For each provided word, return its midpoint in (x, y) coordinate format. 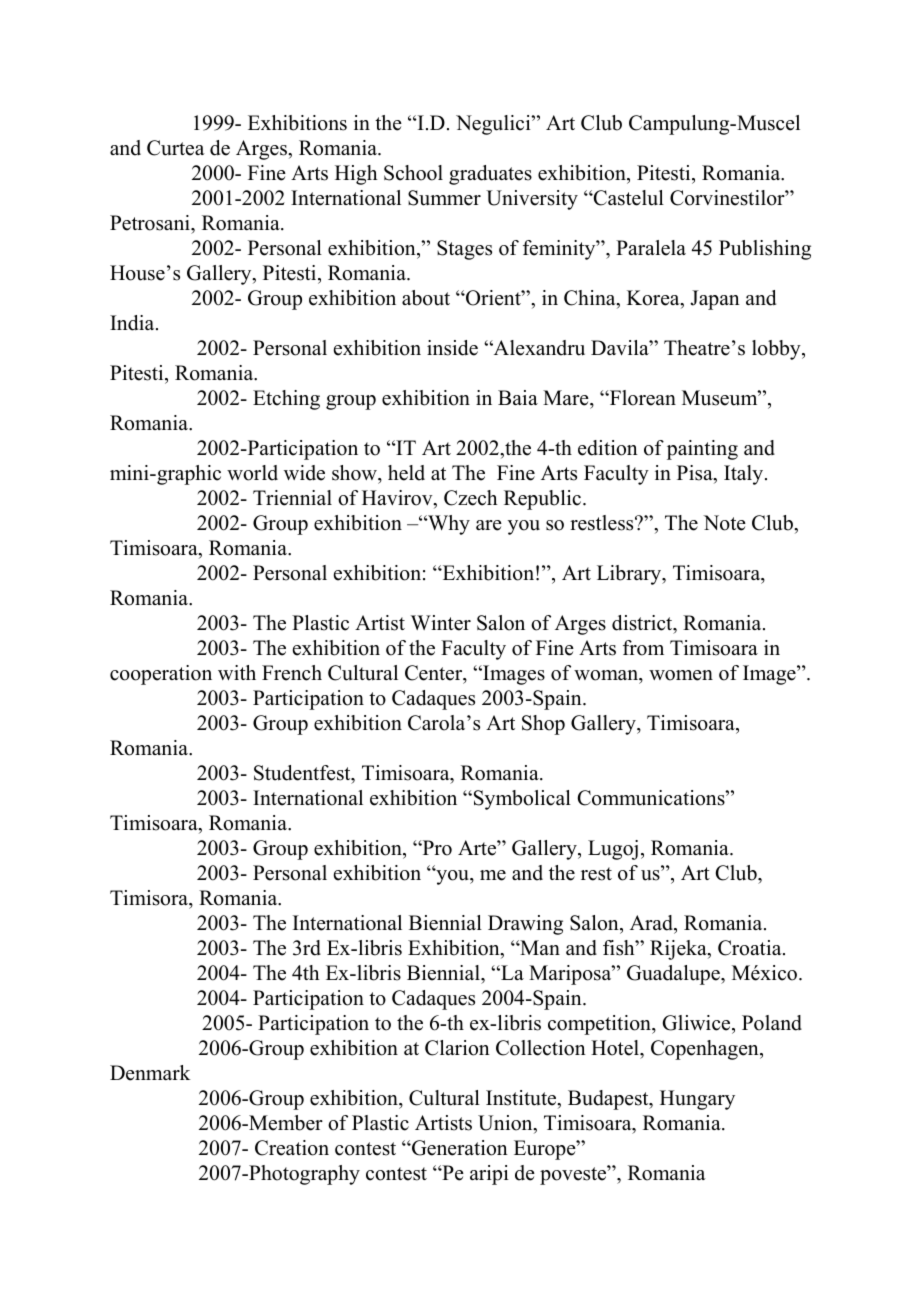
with (237, 672)
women (681, 675)
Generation (459, 1148)
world (252, 473)
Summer (444, 198)
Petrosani (151, 223)
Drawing (525, 925)
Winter (441, 623)
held (406, 473)
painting (702, 450)
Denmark (150, 1073)
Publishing (765, 250)
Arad (653, 924)
